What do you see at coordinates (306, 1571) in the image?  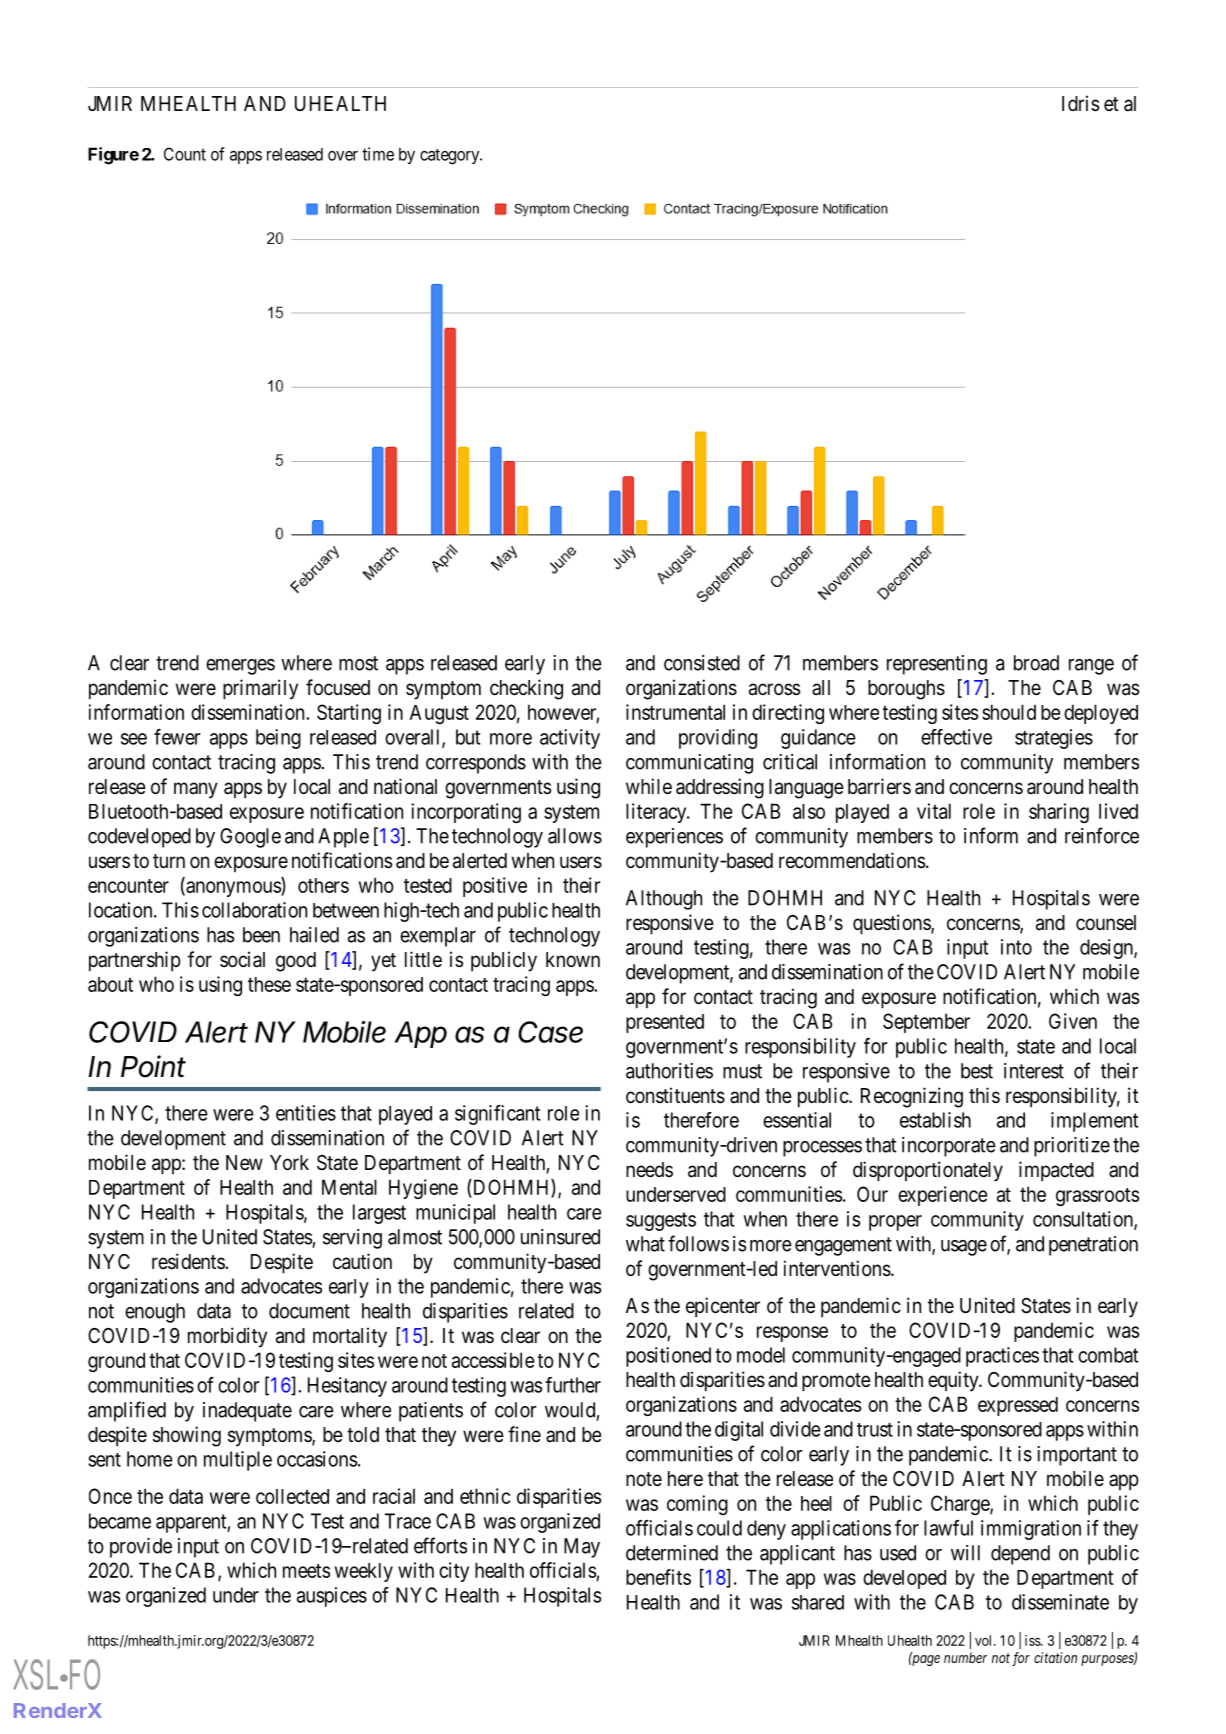 I see `meets` at bounding box center [306, 1571].
